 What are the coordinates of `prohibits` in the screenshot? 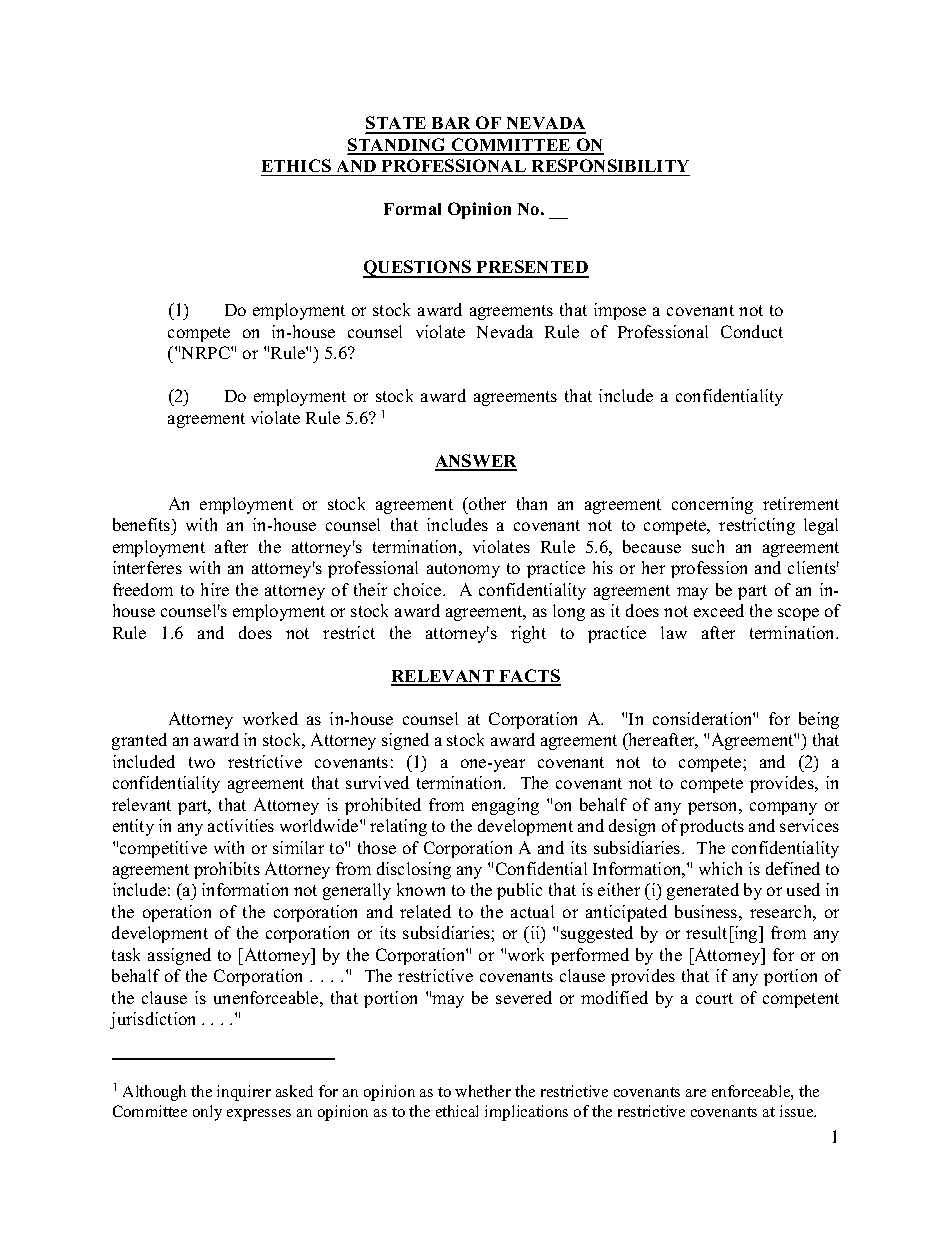 It's located at (227, 870).
